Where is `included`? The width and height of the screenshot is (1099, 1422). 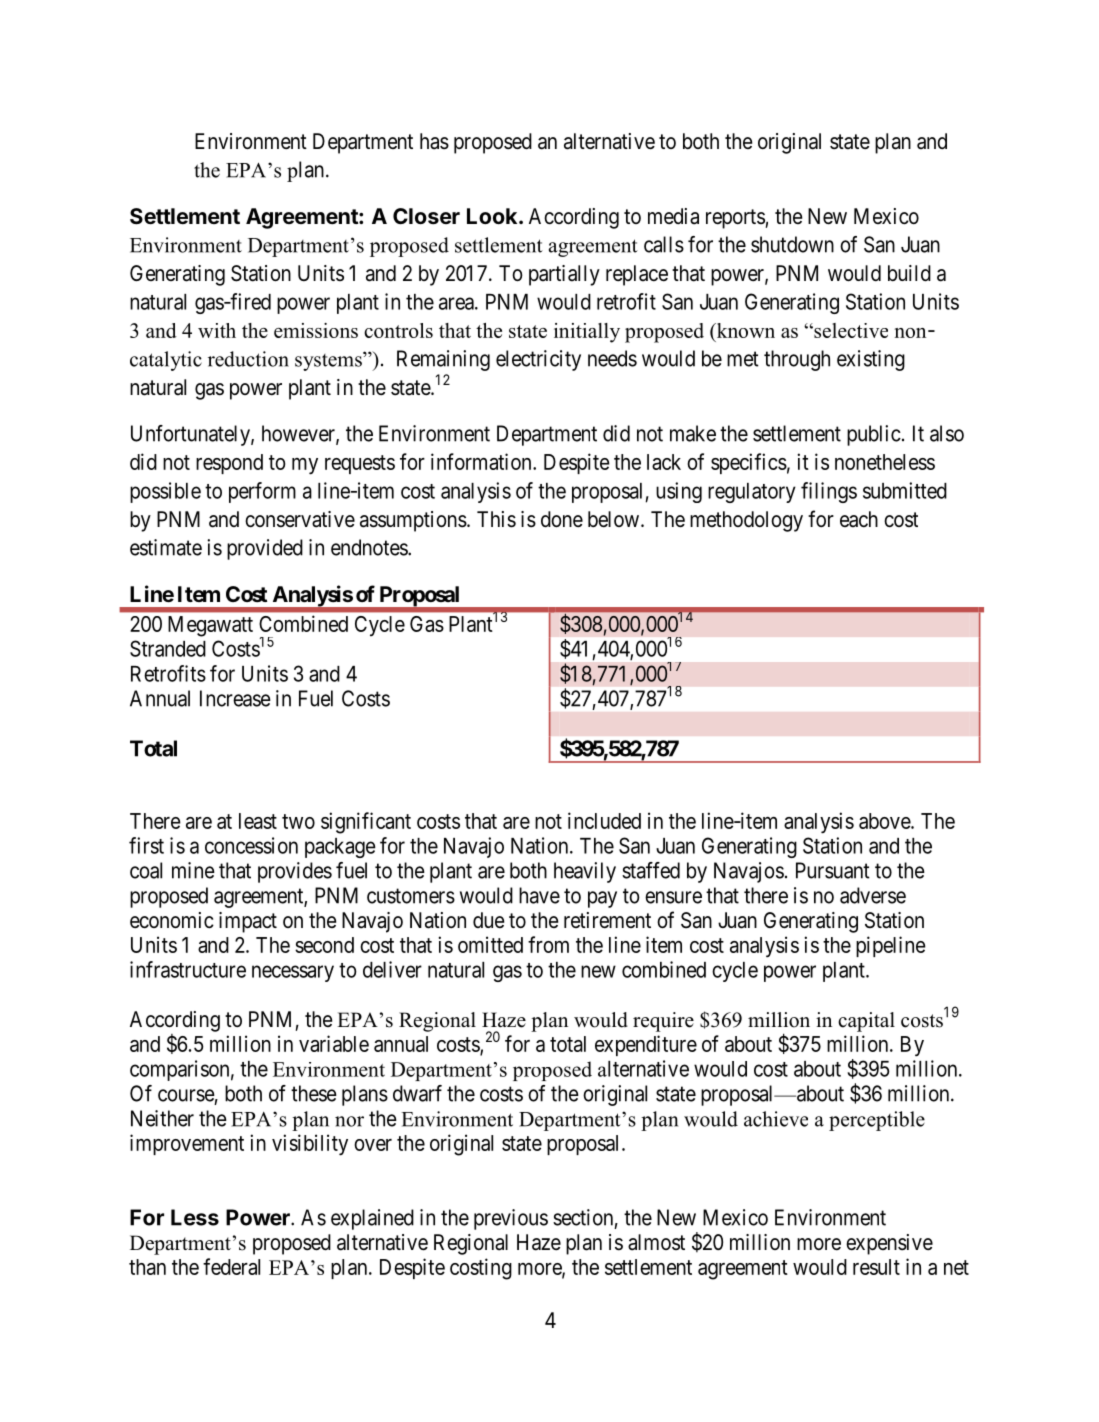
included is located at coordinates (604, 820).
